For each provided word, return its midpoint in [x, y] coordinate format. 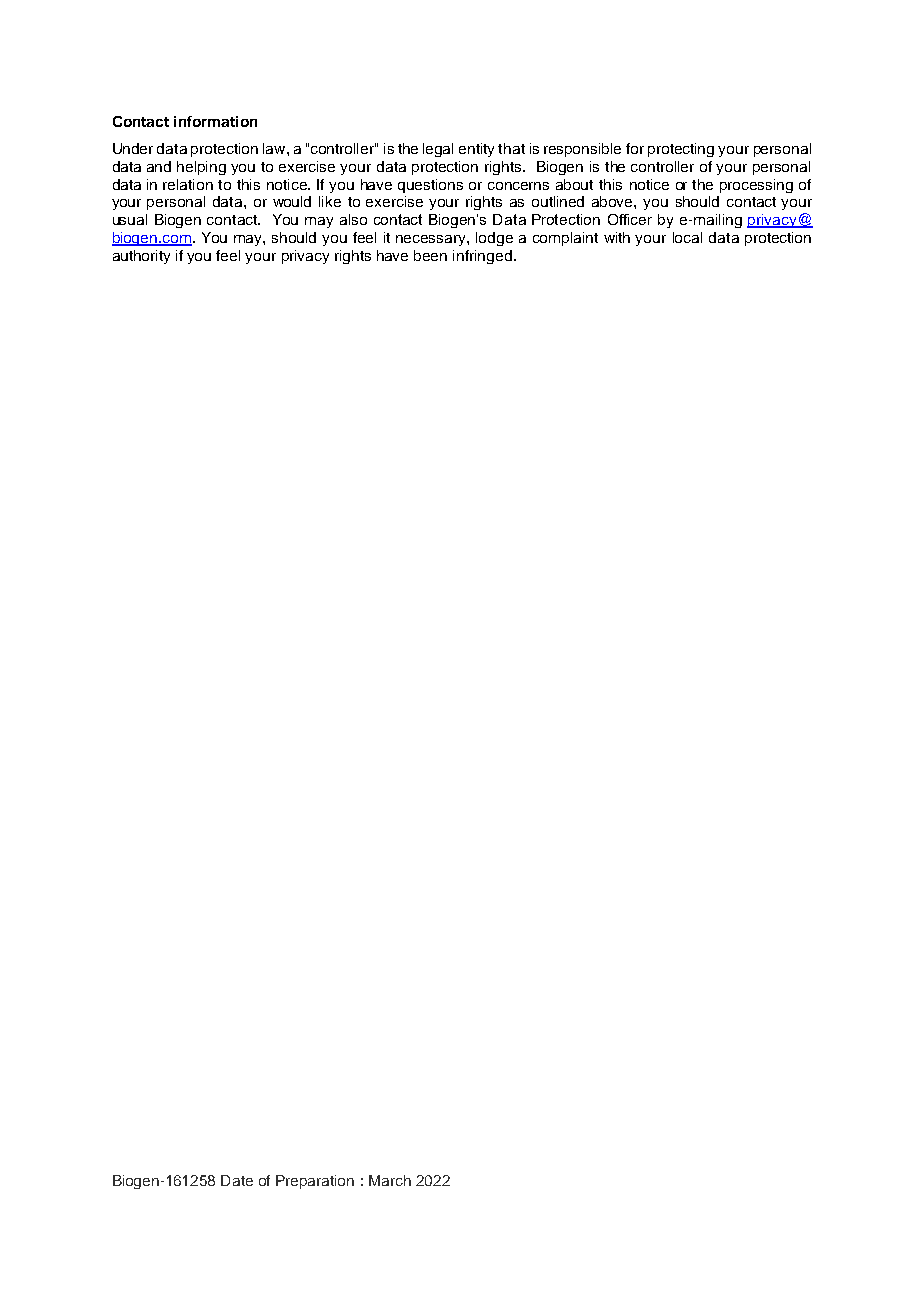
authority [141, 257]
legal [438, 150]
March [390, 1180]
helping [201, 168]
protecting [681, 150]
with [617, 237]
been [430, 255]
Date [237, 1180]
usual [130, 219]
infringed [484, 257]
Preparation [315, 1182]
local [687, 237]
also [353, 219]
